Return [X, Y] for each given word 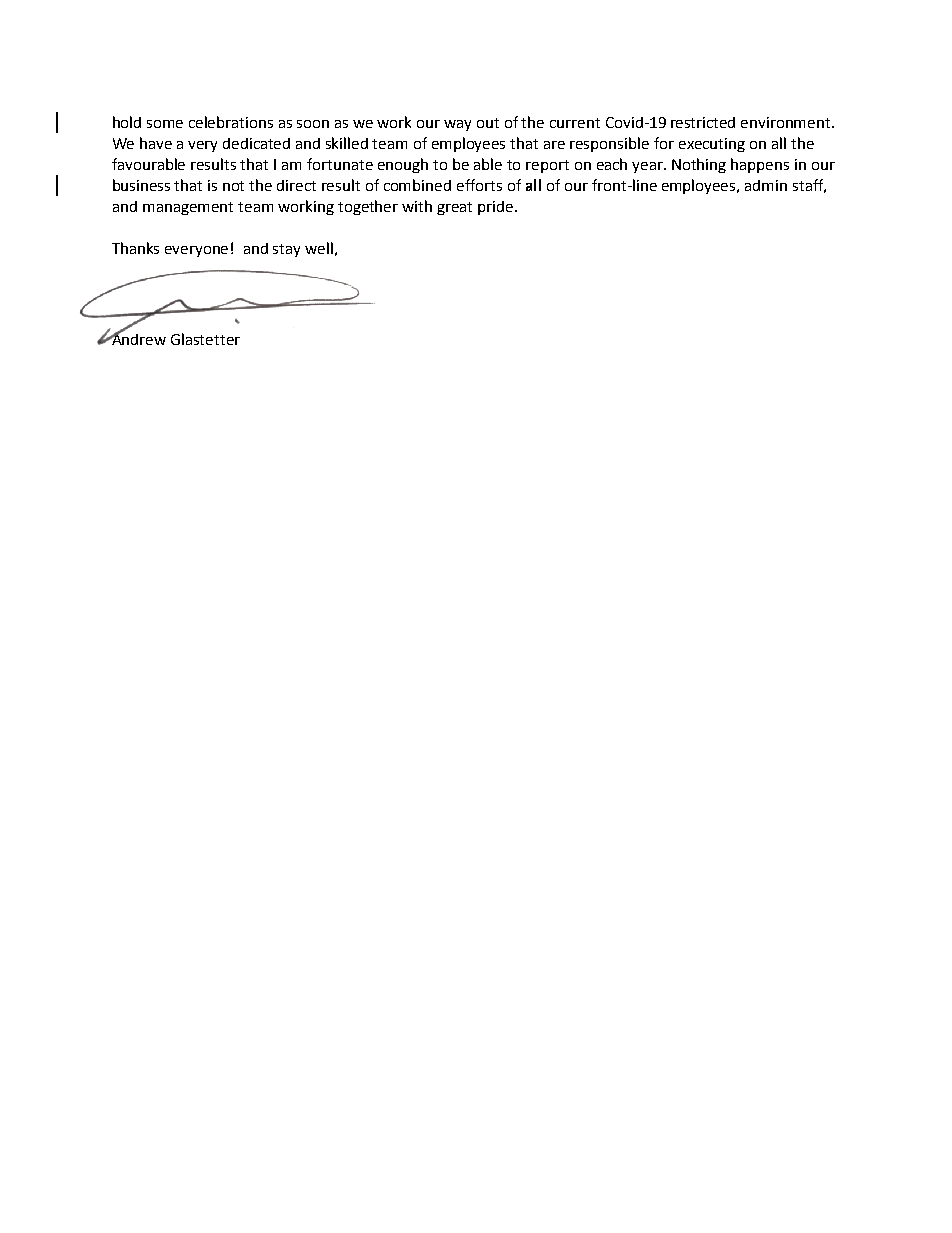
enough [403, 165]
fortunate [340, 164]
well [319, 248]
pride [497, 208]
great [454, 208]
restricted [703, 122]
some [165, 124]
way [457, 125]
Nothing [699, 165]
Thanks [135, 248]
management [188, 208]
